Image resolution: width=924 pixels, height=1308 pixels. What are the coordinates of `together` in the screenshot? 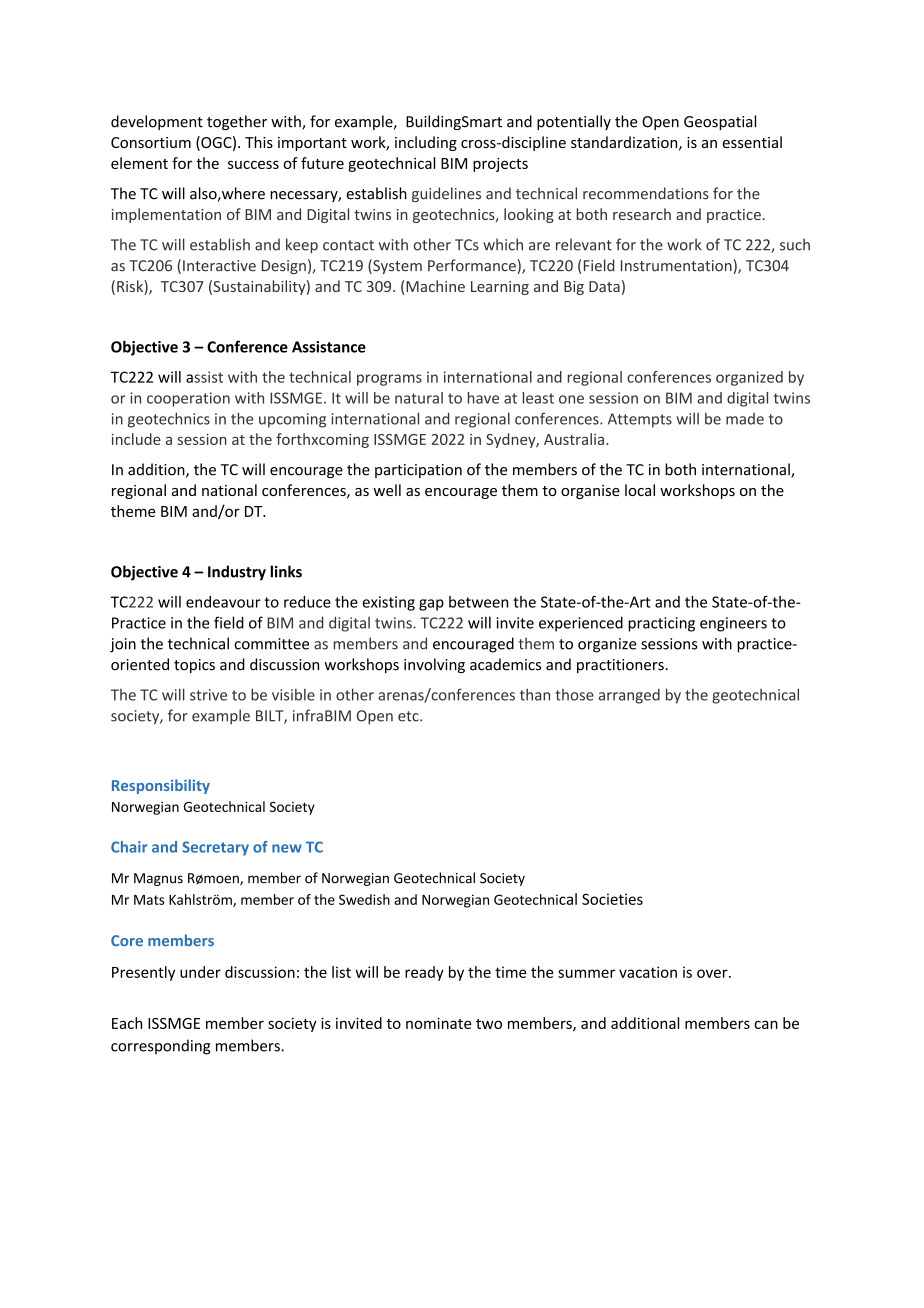 It's located at (237, 122).
